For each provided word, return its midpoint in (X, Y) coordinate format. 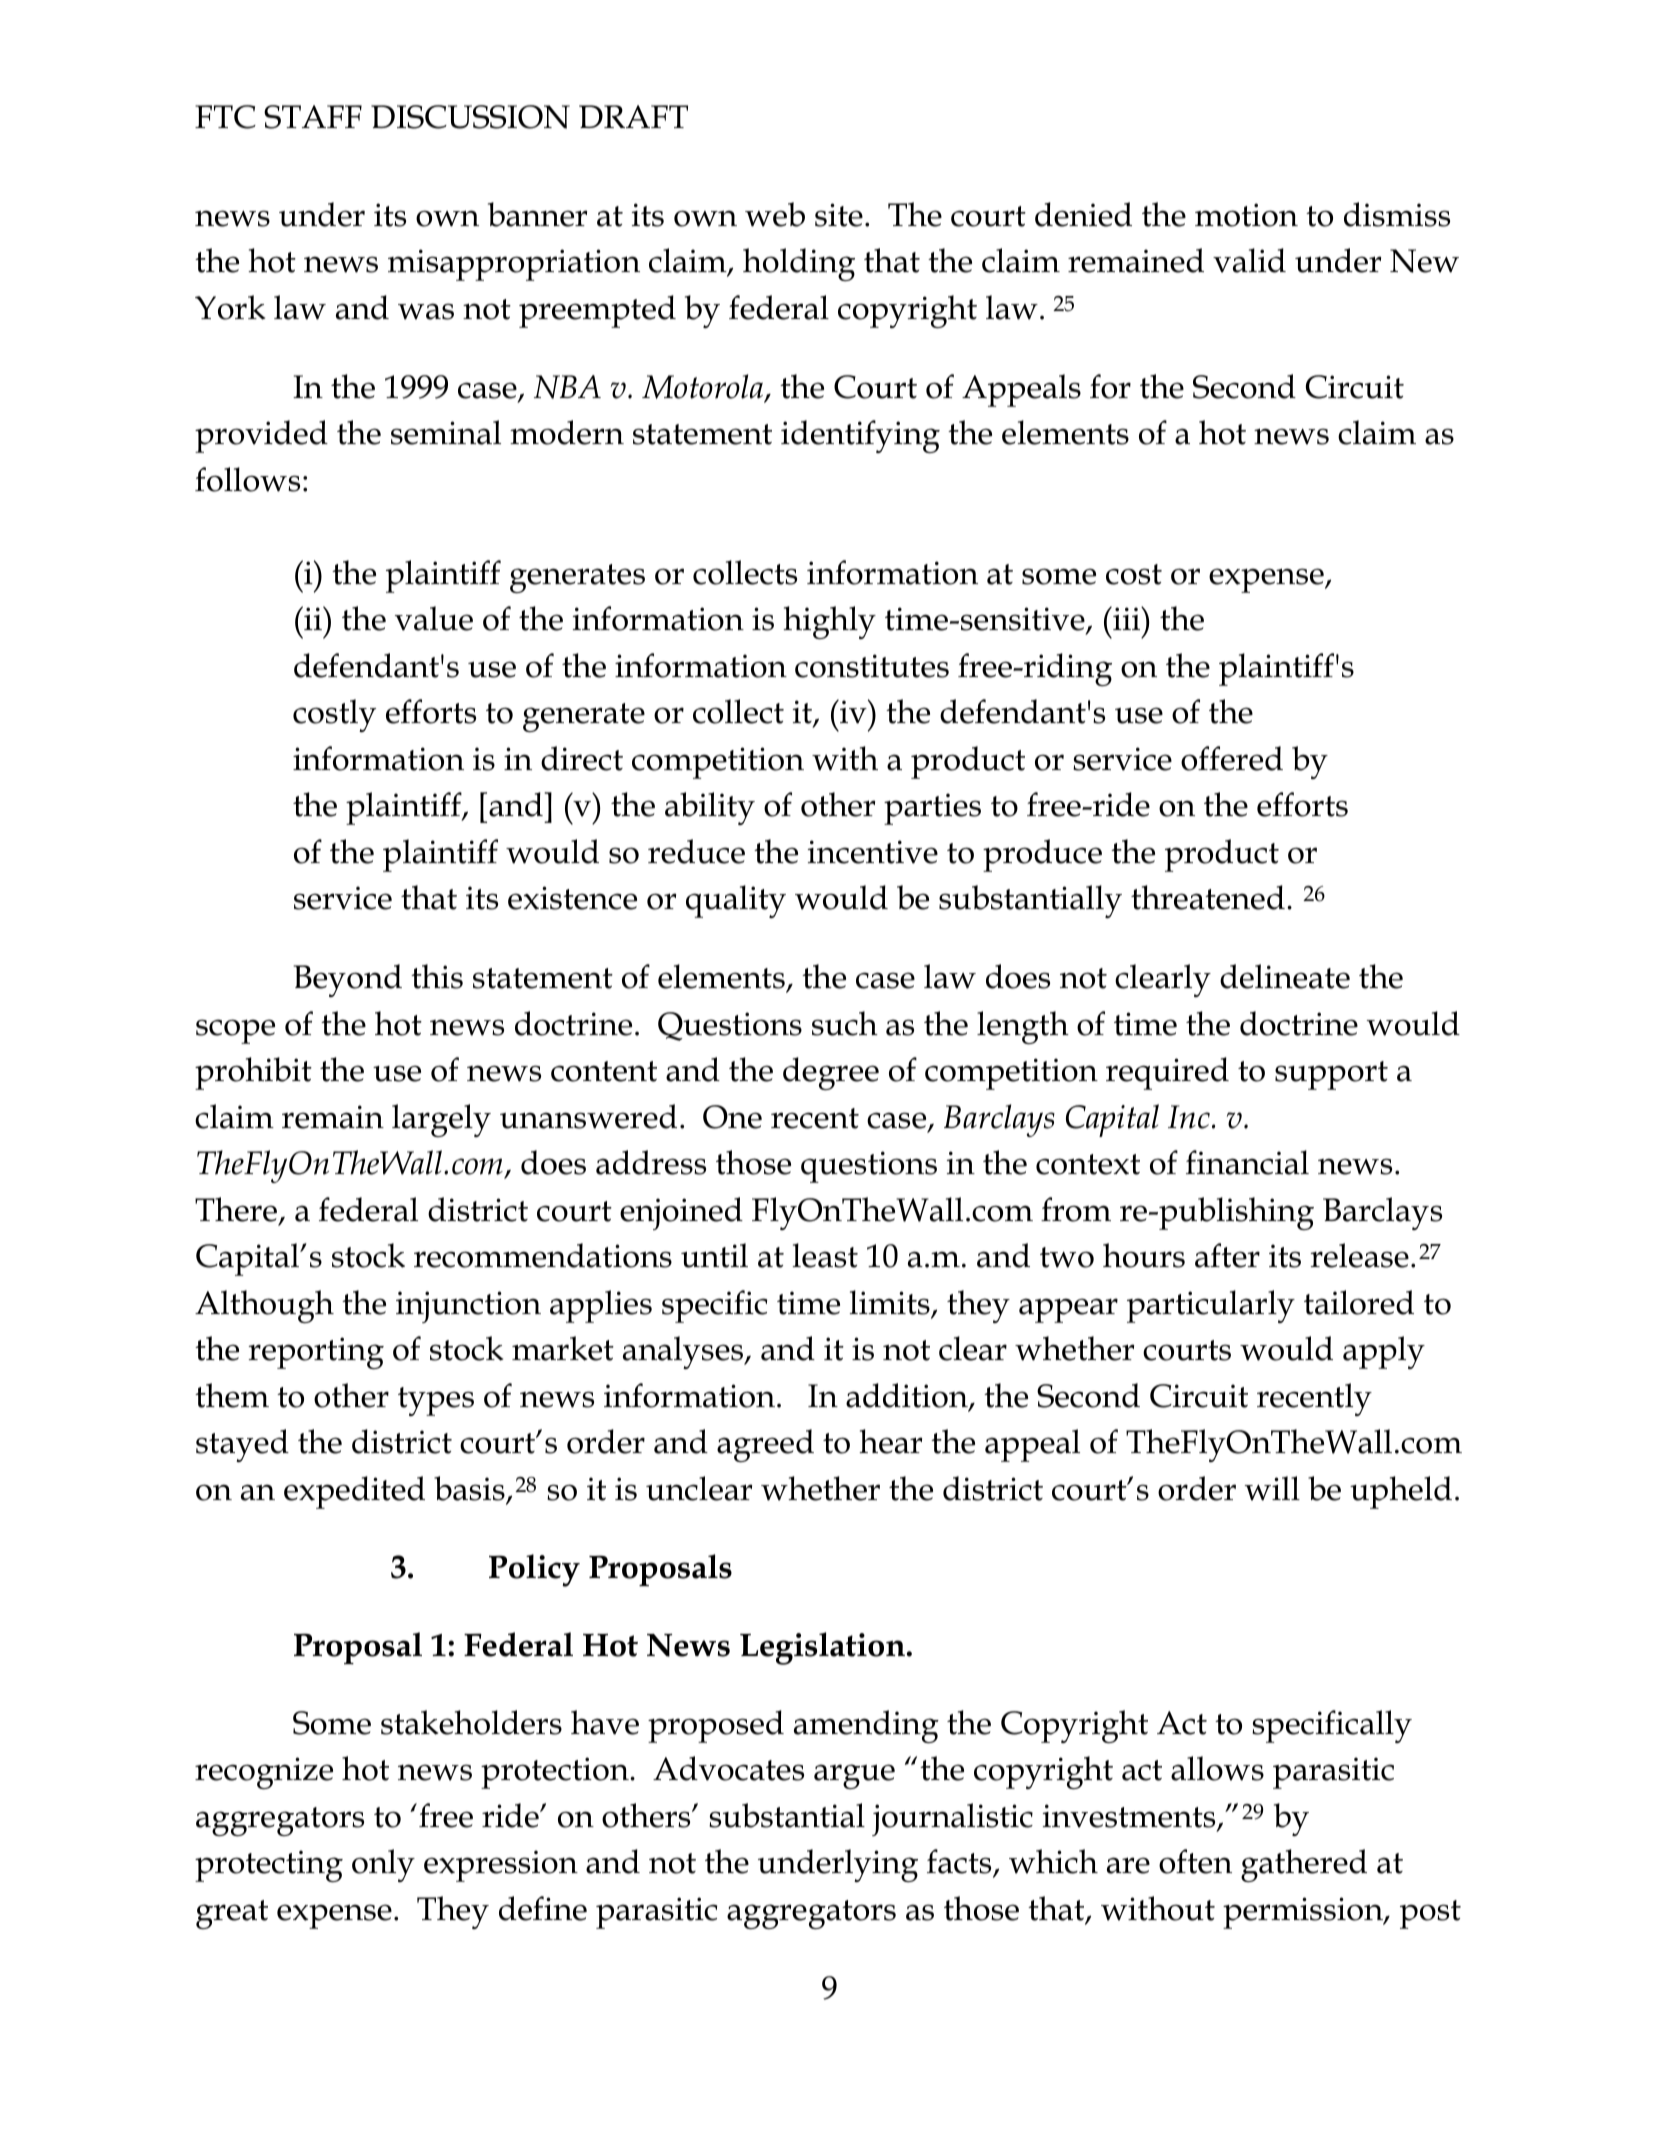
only (383, 1865)
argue (854, 1776)
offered (1232, 758)
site (839, 215)
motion (1246, 215)
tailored (1359, 1302)
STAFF (313, 117)
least (825, 1255)
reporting (316, 1353)
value (434, 618)
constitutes (872, 666)
